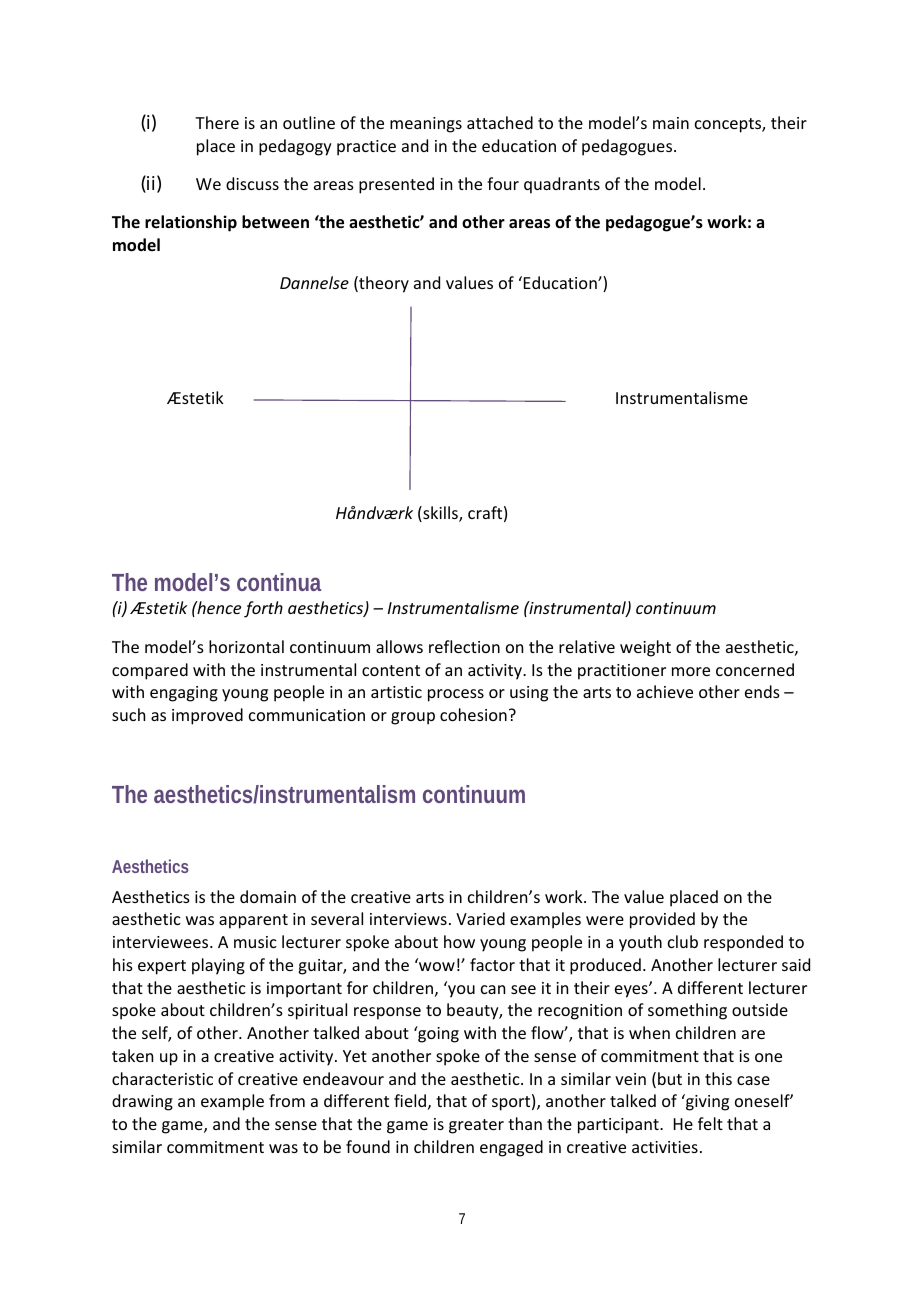 The height and width of the page is (1308, 924). What do you see at coordinates (246, 646) in the page?
I see `horizontal` at bounding box center [246, 646].
